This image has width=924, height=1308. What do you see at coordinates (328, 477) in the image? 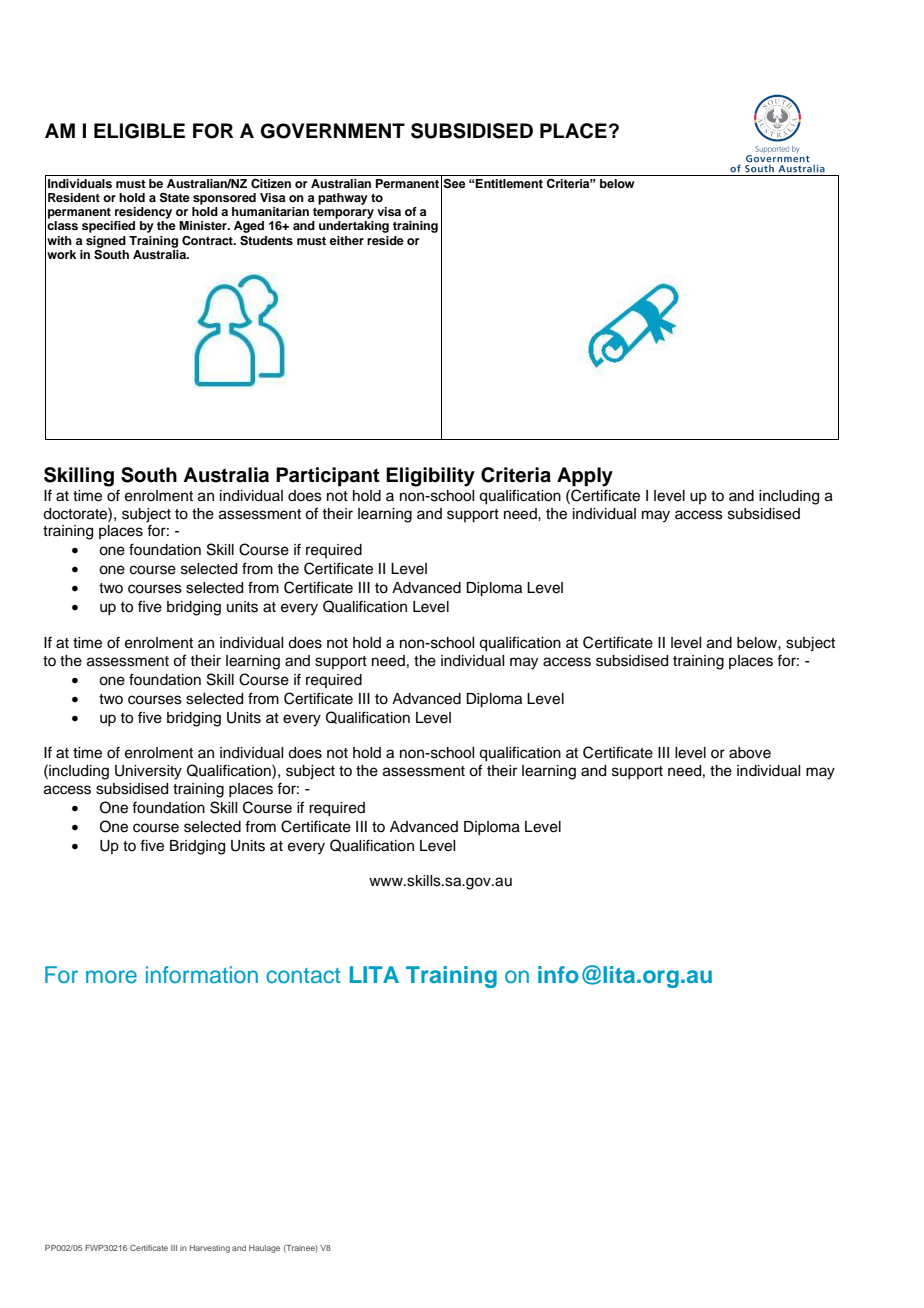
I see `Participant` at bounding box center [328, 477].
